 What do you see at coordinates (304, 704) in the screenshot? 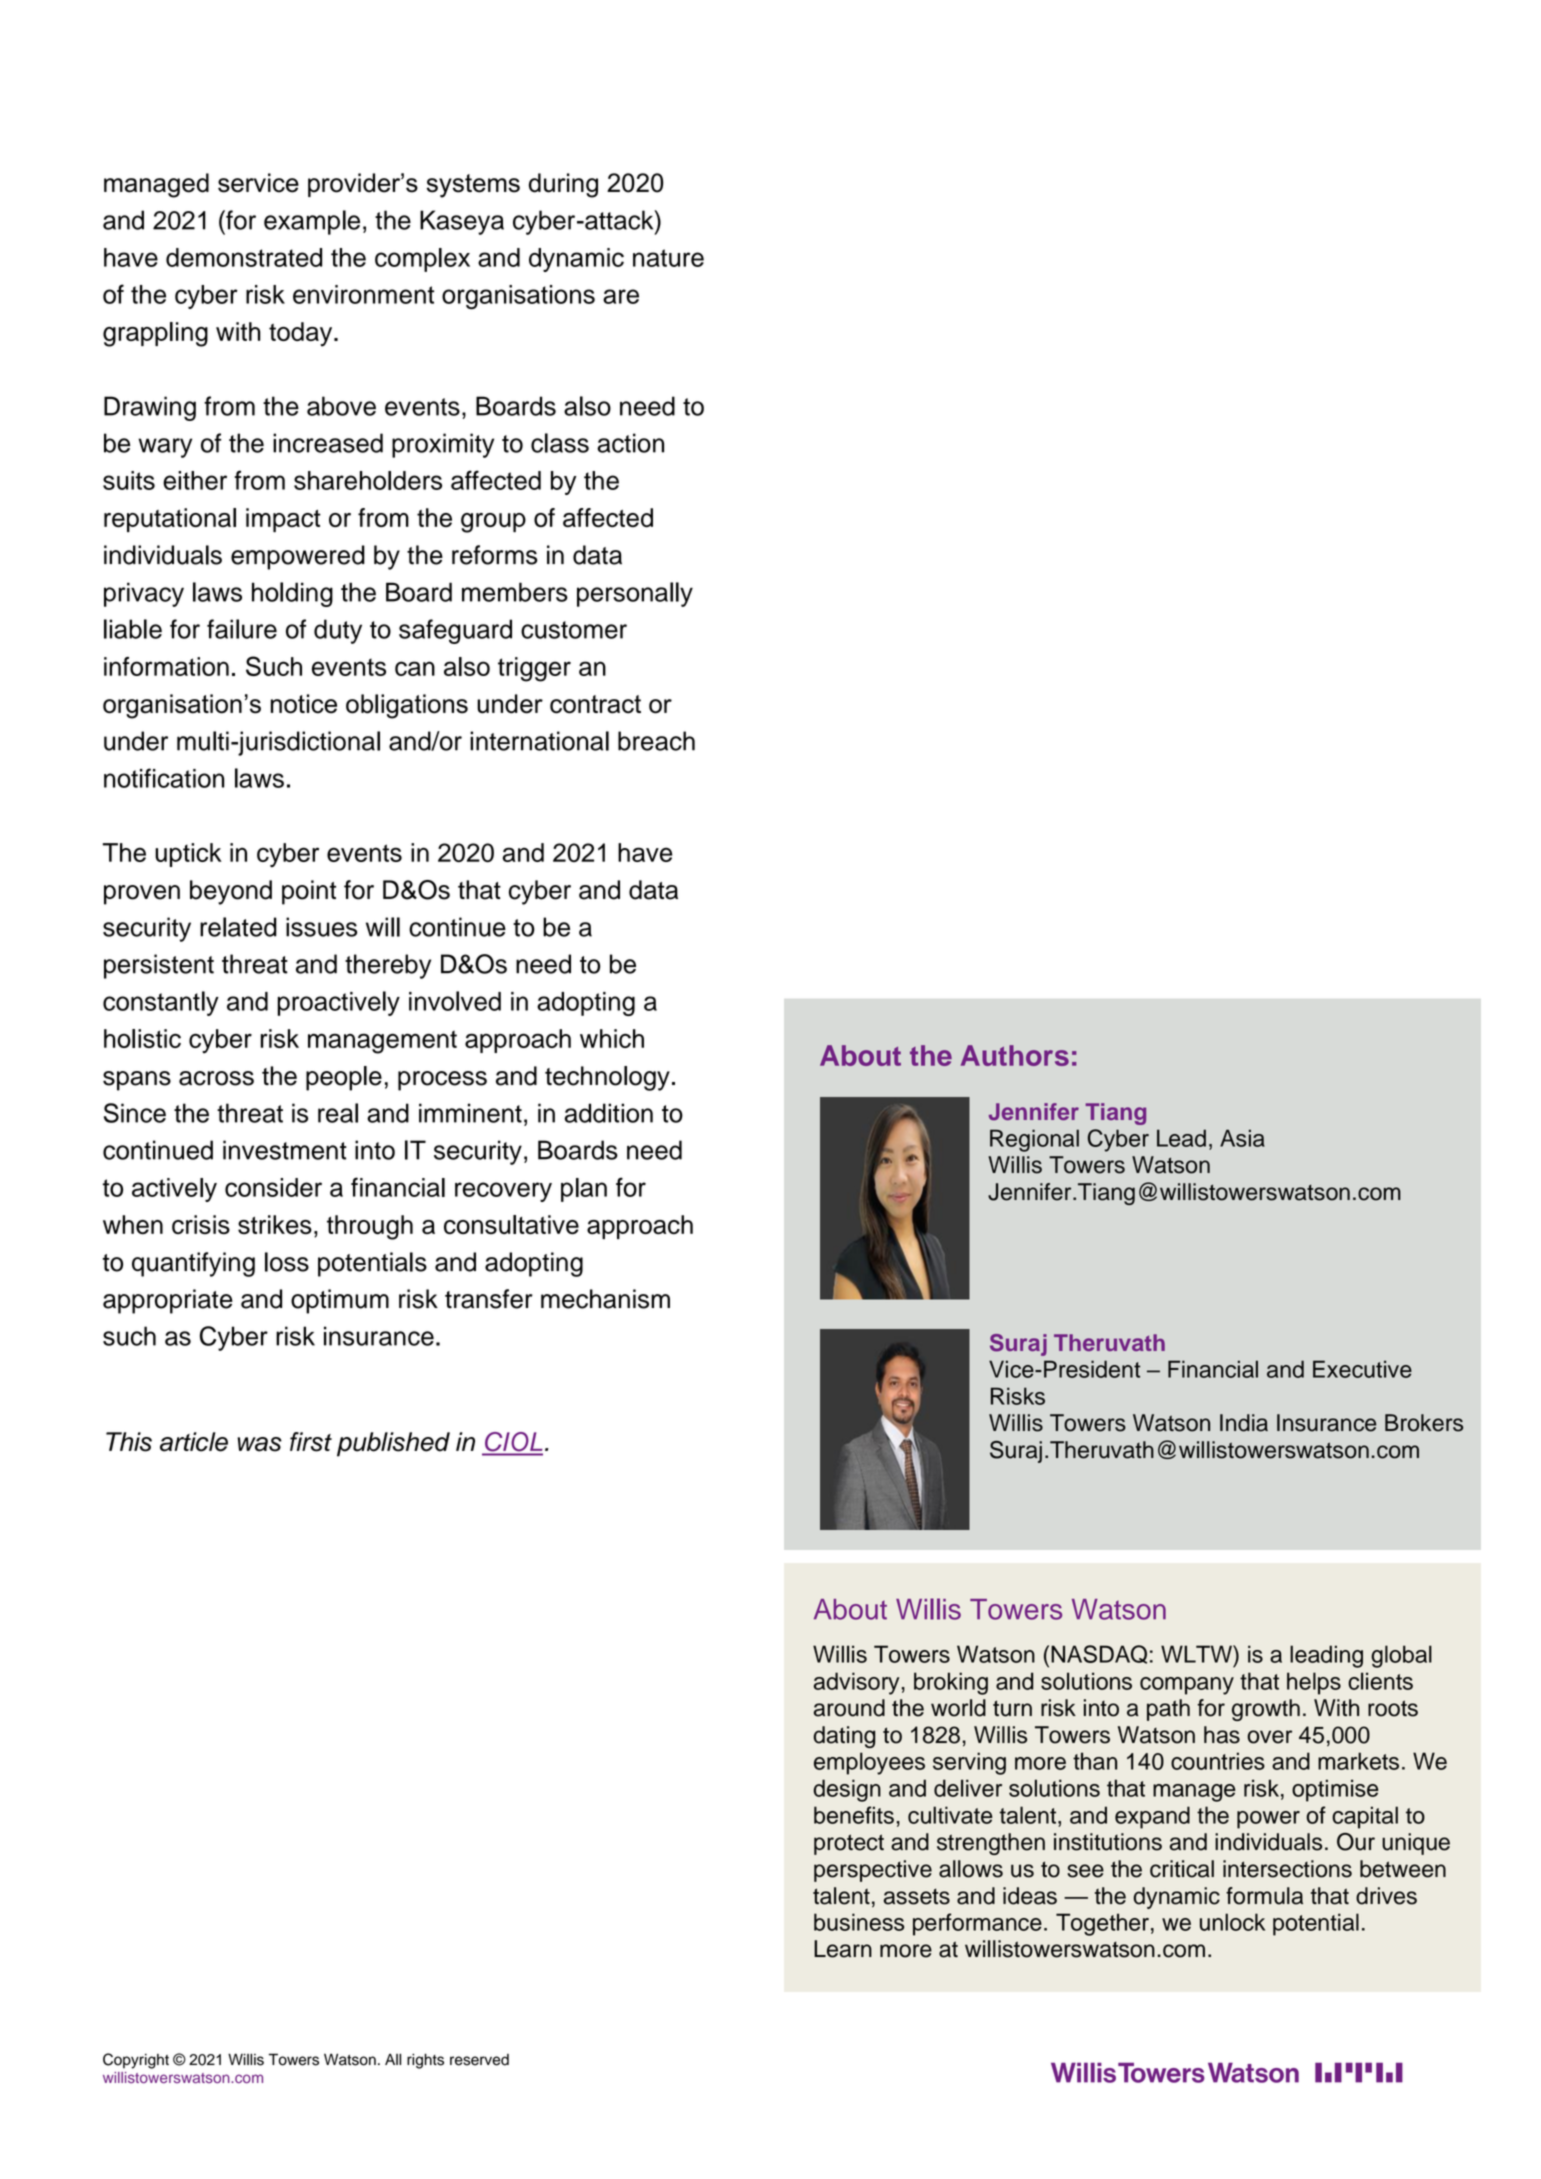
I see `notice` at bounding box center [304, 704].
